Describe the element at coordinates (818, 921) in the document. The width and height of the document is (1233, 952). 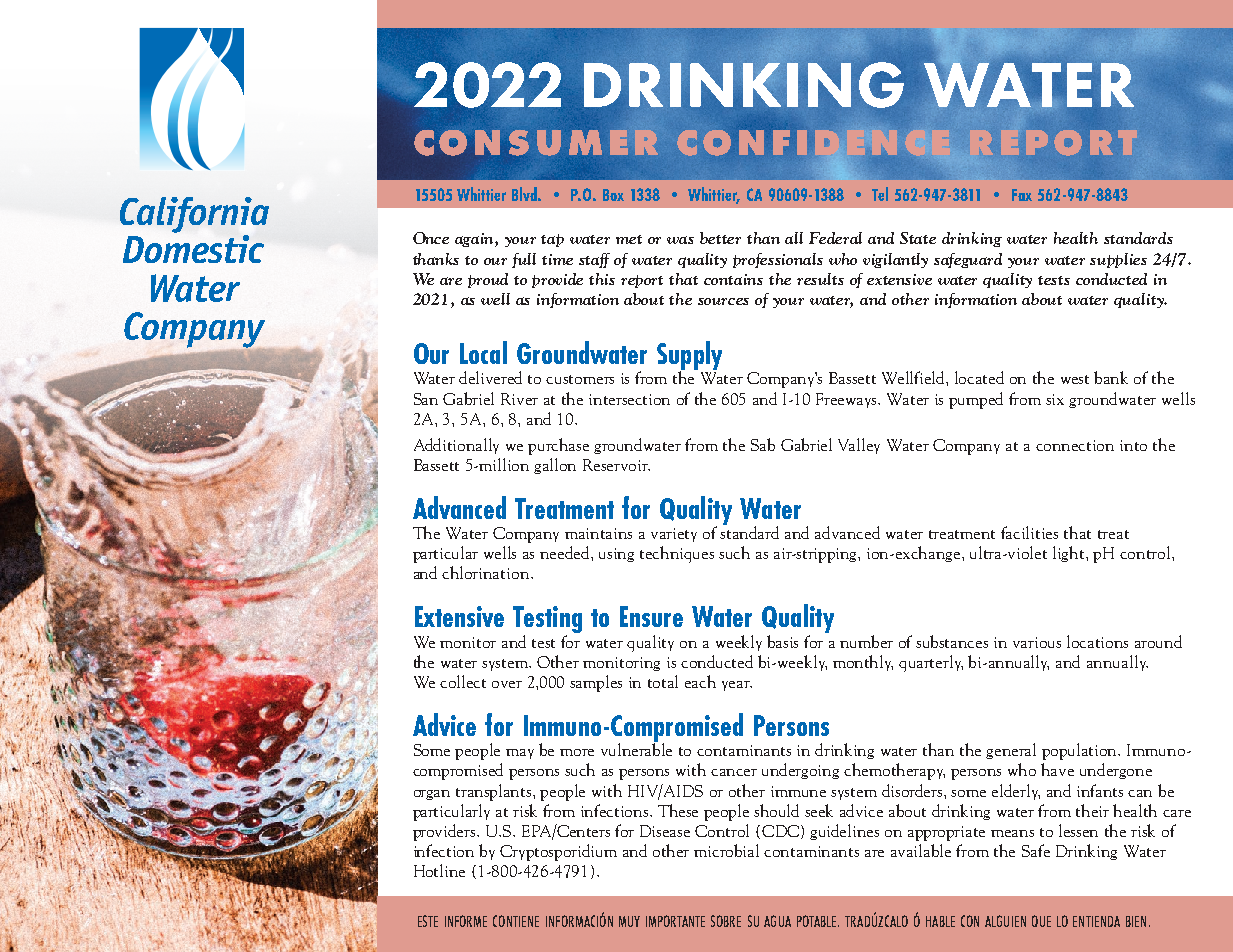
I see `POTABLE` at that location.
